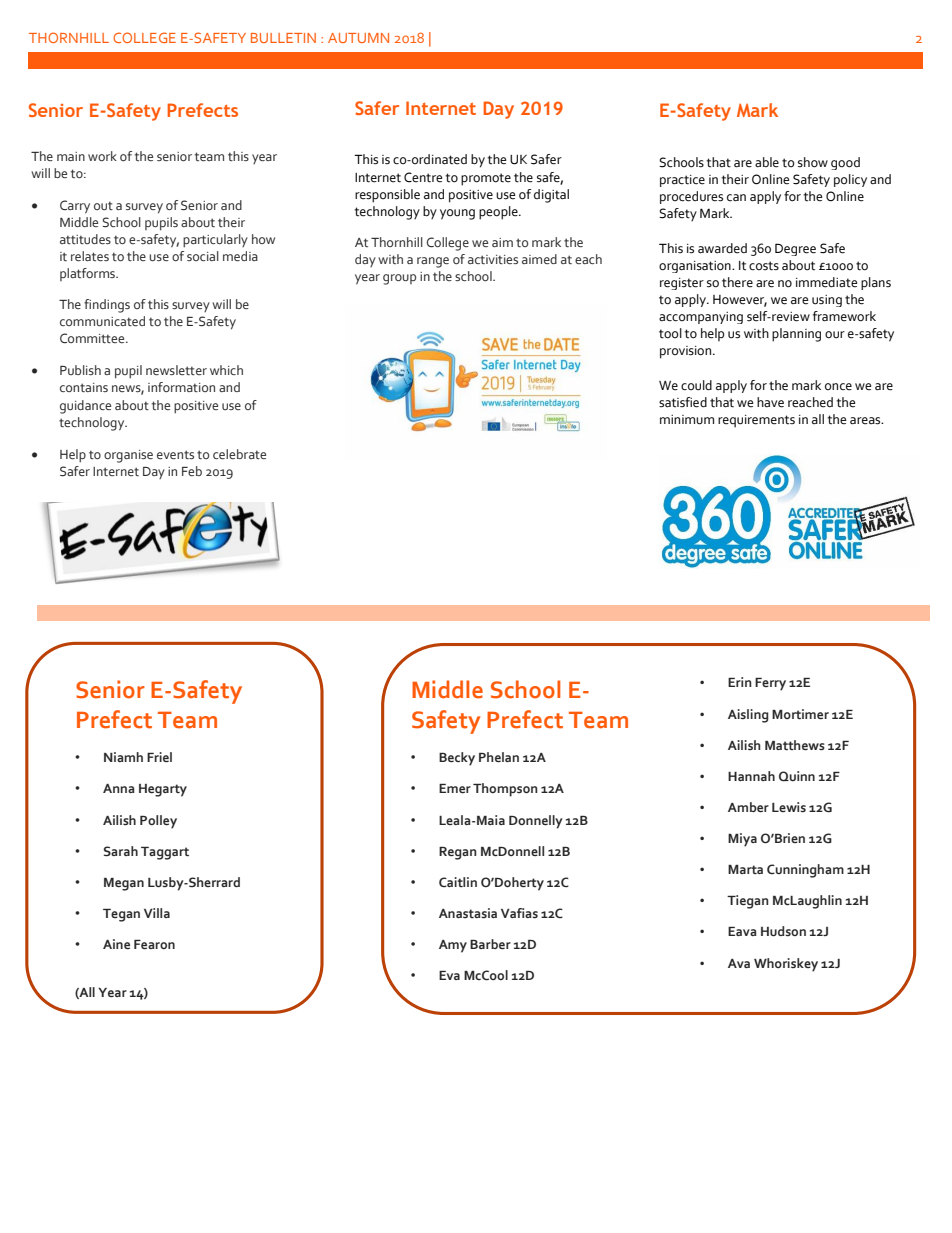 The image size is (952, 1233). What do you see at coordinates (181, 387) in the document?
I see `information` at bounding box center [181, 387].
